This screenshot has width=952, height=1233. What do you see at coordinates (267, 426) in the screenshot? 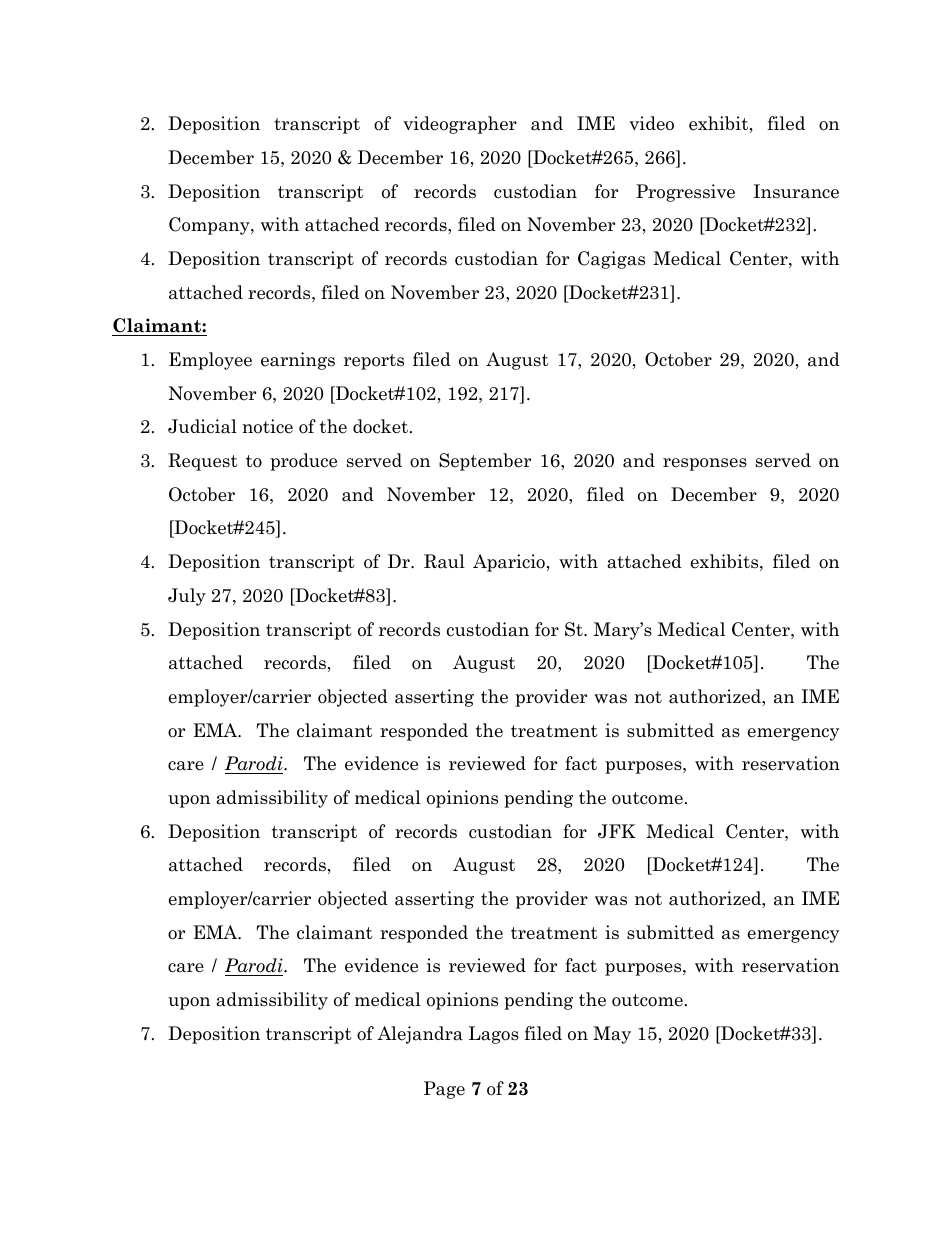
I see `notice` at bounding box center [267, 426].
